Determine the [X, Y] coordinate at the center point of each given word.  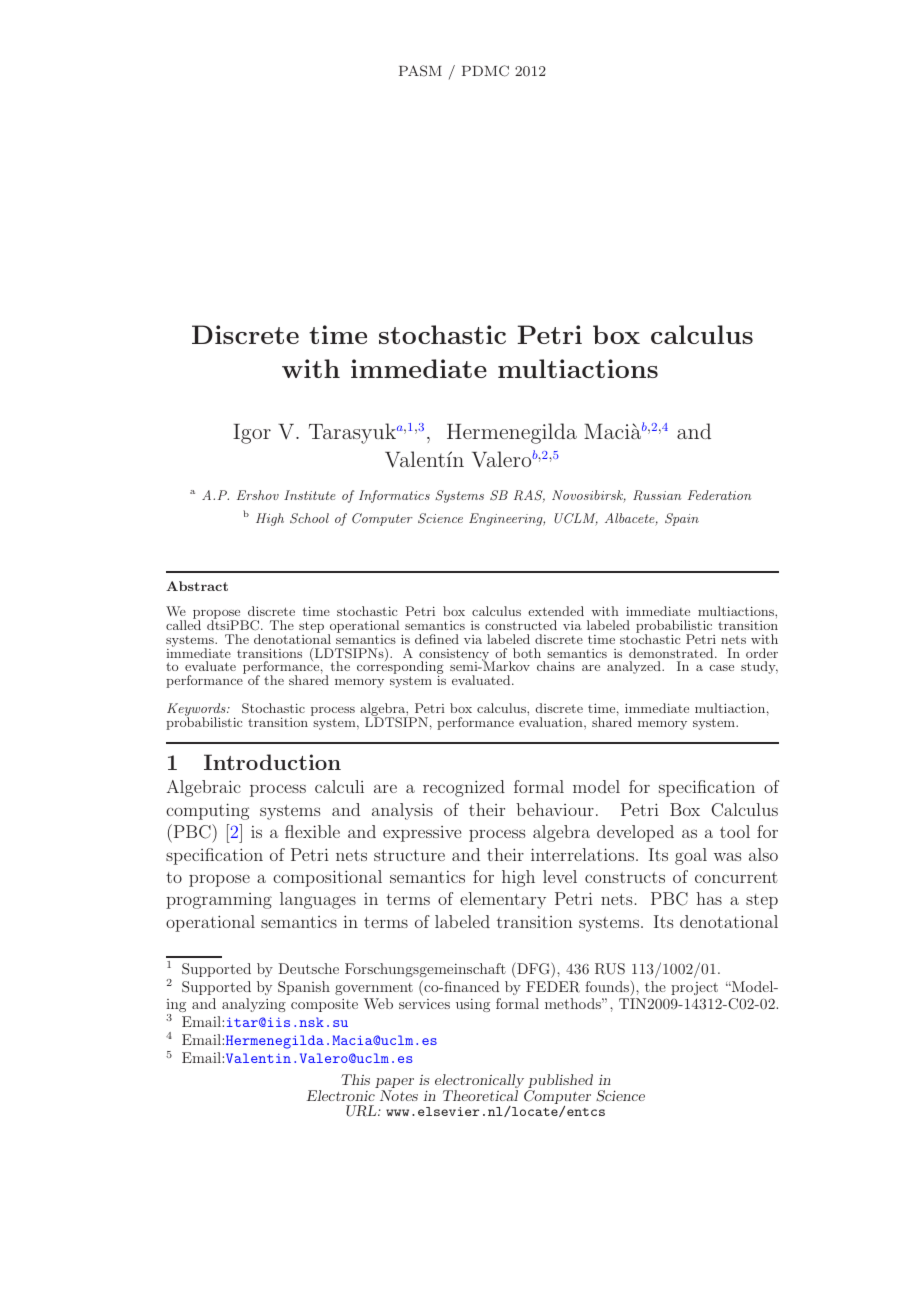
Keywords [197, 711]
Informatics [394, 496]
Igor [252, 434]
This [355, 1079]
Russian [657, 495]
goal [691, 856]
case [722, 668]
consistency [454, 656]
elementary [503, 900]
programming [219, 901]
